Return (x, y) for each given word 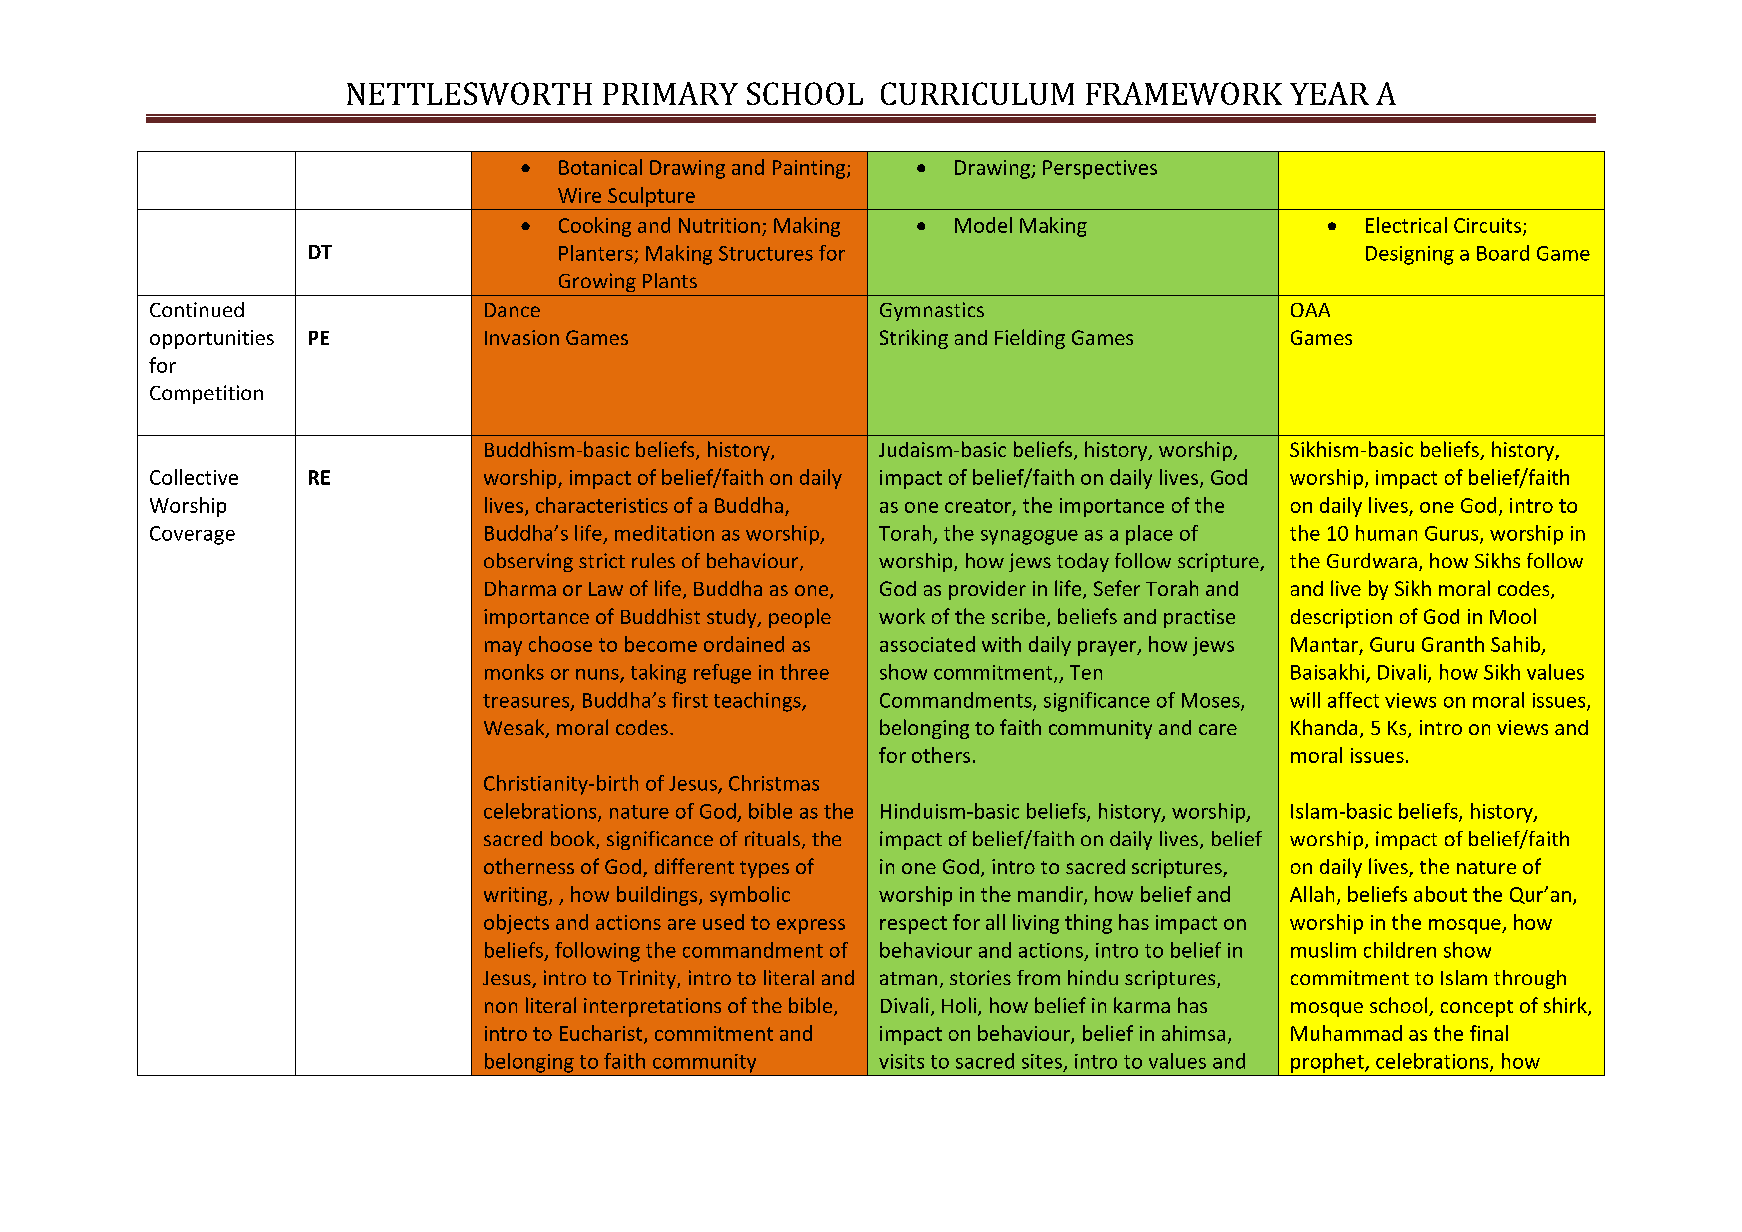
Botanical (600, 167)
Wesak (515, 728)
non (501, 1007)
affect (1353, 700)
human (1386, 533)
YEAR (1329, 93)
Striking (914, 339)
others (941, 755)
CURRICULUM (977, 93)
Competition (206, 394)
